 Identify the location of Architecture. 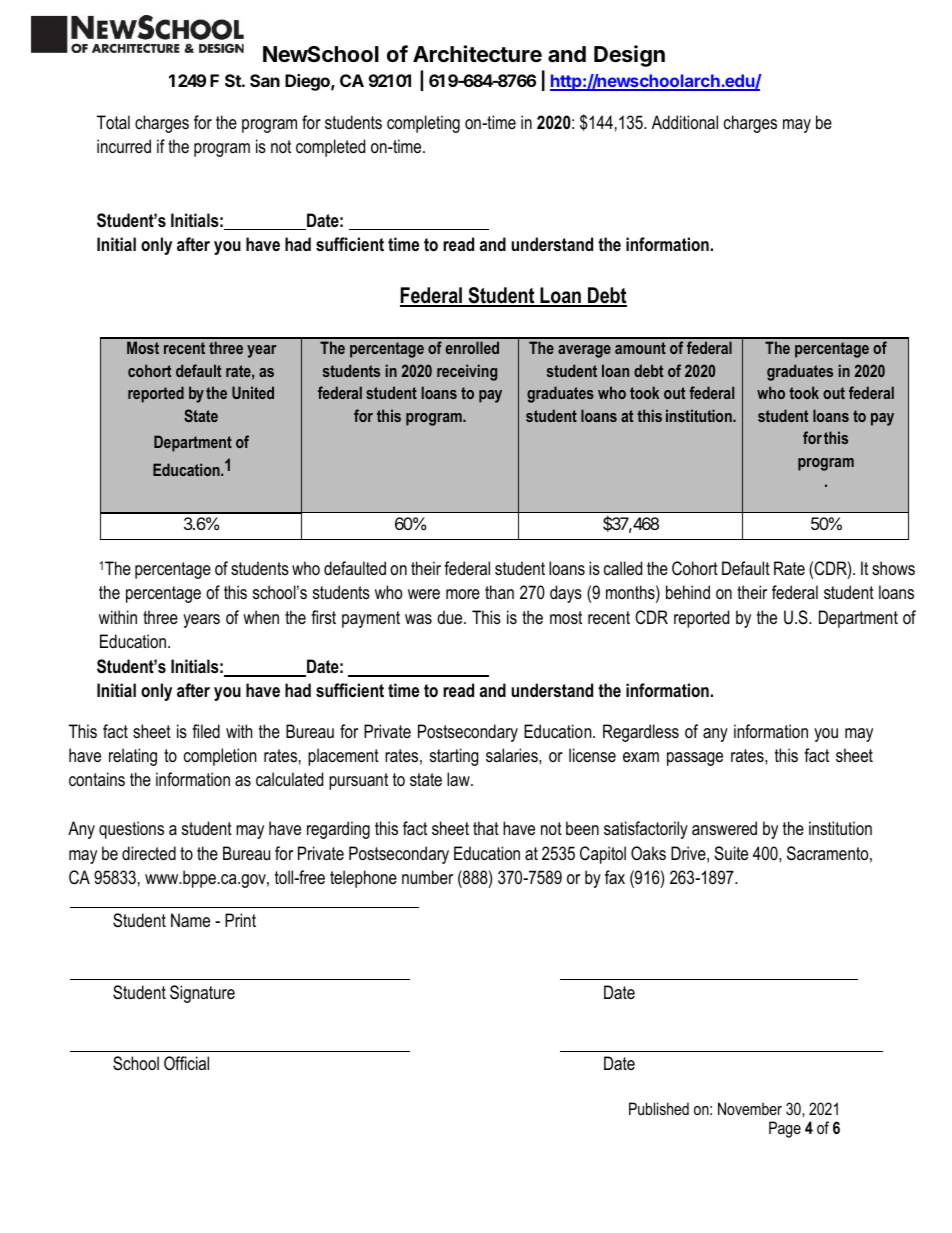
(477, 54).
